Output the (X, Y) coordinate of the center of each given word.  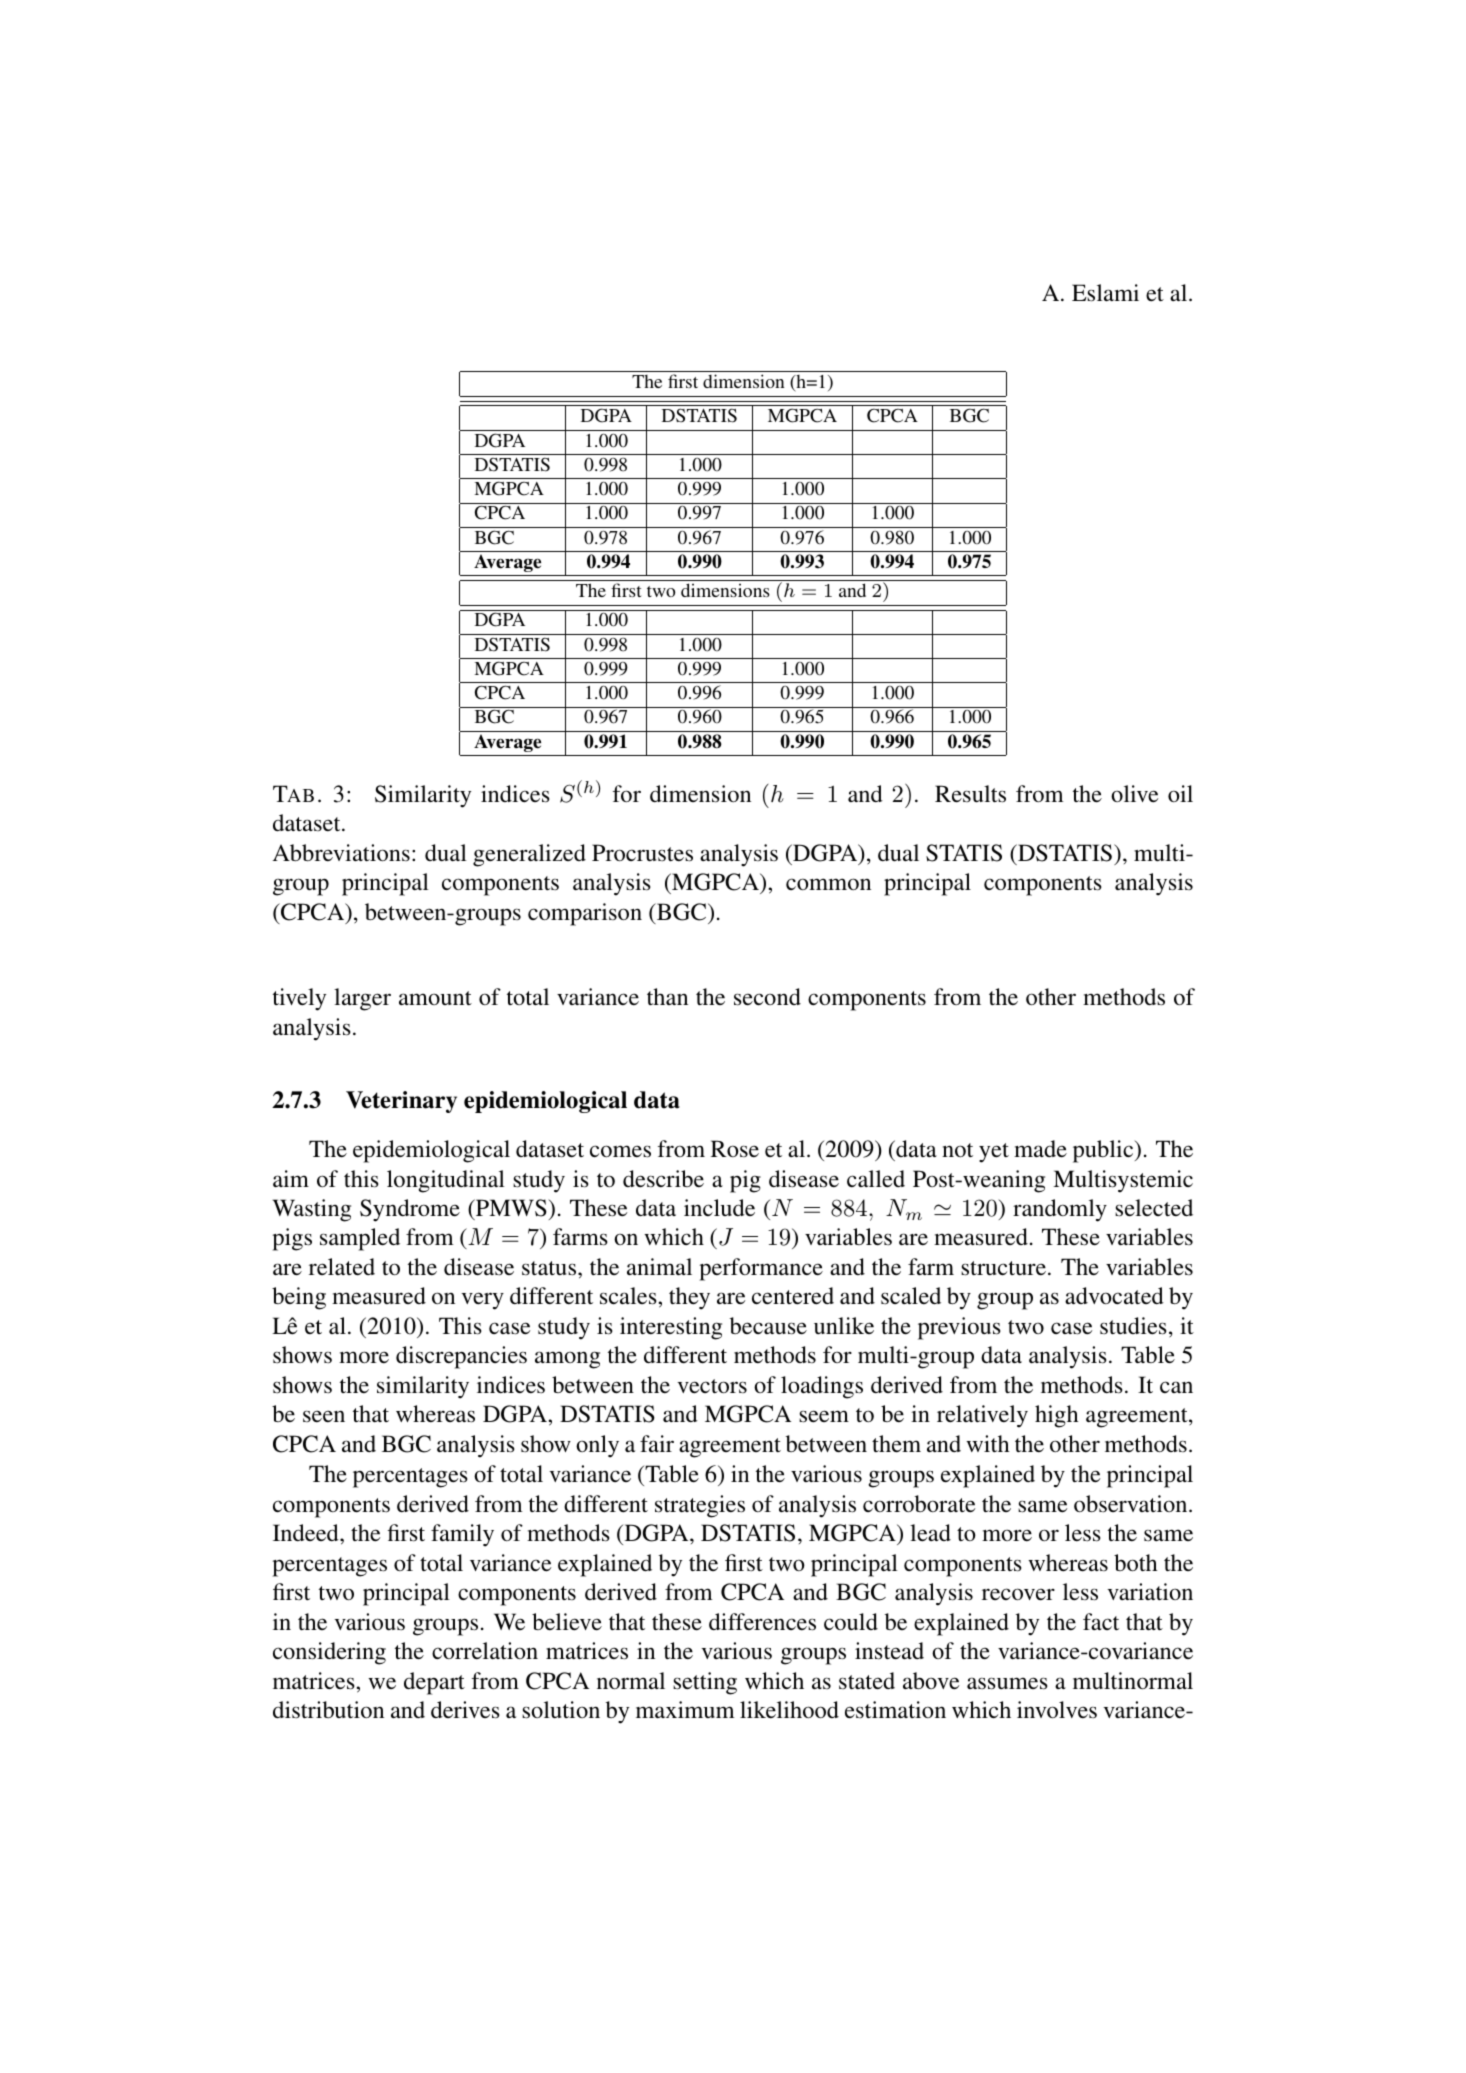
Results (970, 794)
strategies (700, 1506)
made (1040, 1149)
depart (434, 1683)
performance (761, 1269)
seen (324, 1416)
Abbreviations (341, 853)
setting (705, 1683)
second (767, 997)
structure (1003, 1268)
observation (1132, 1504)
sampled (360, 1239)
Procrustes (642, 853)
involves (1057, 1710)
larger (362, 999)
